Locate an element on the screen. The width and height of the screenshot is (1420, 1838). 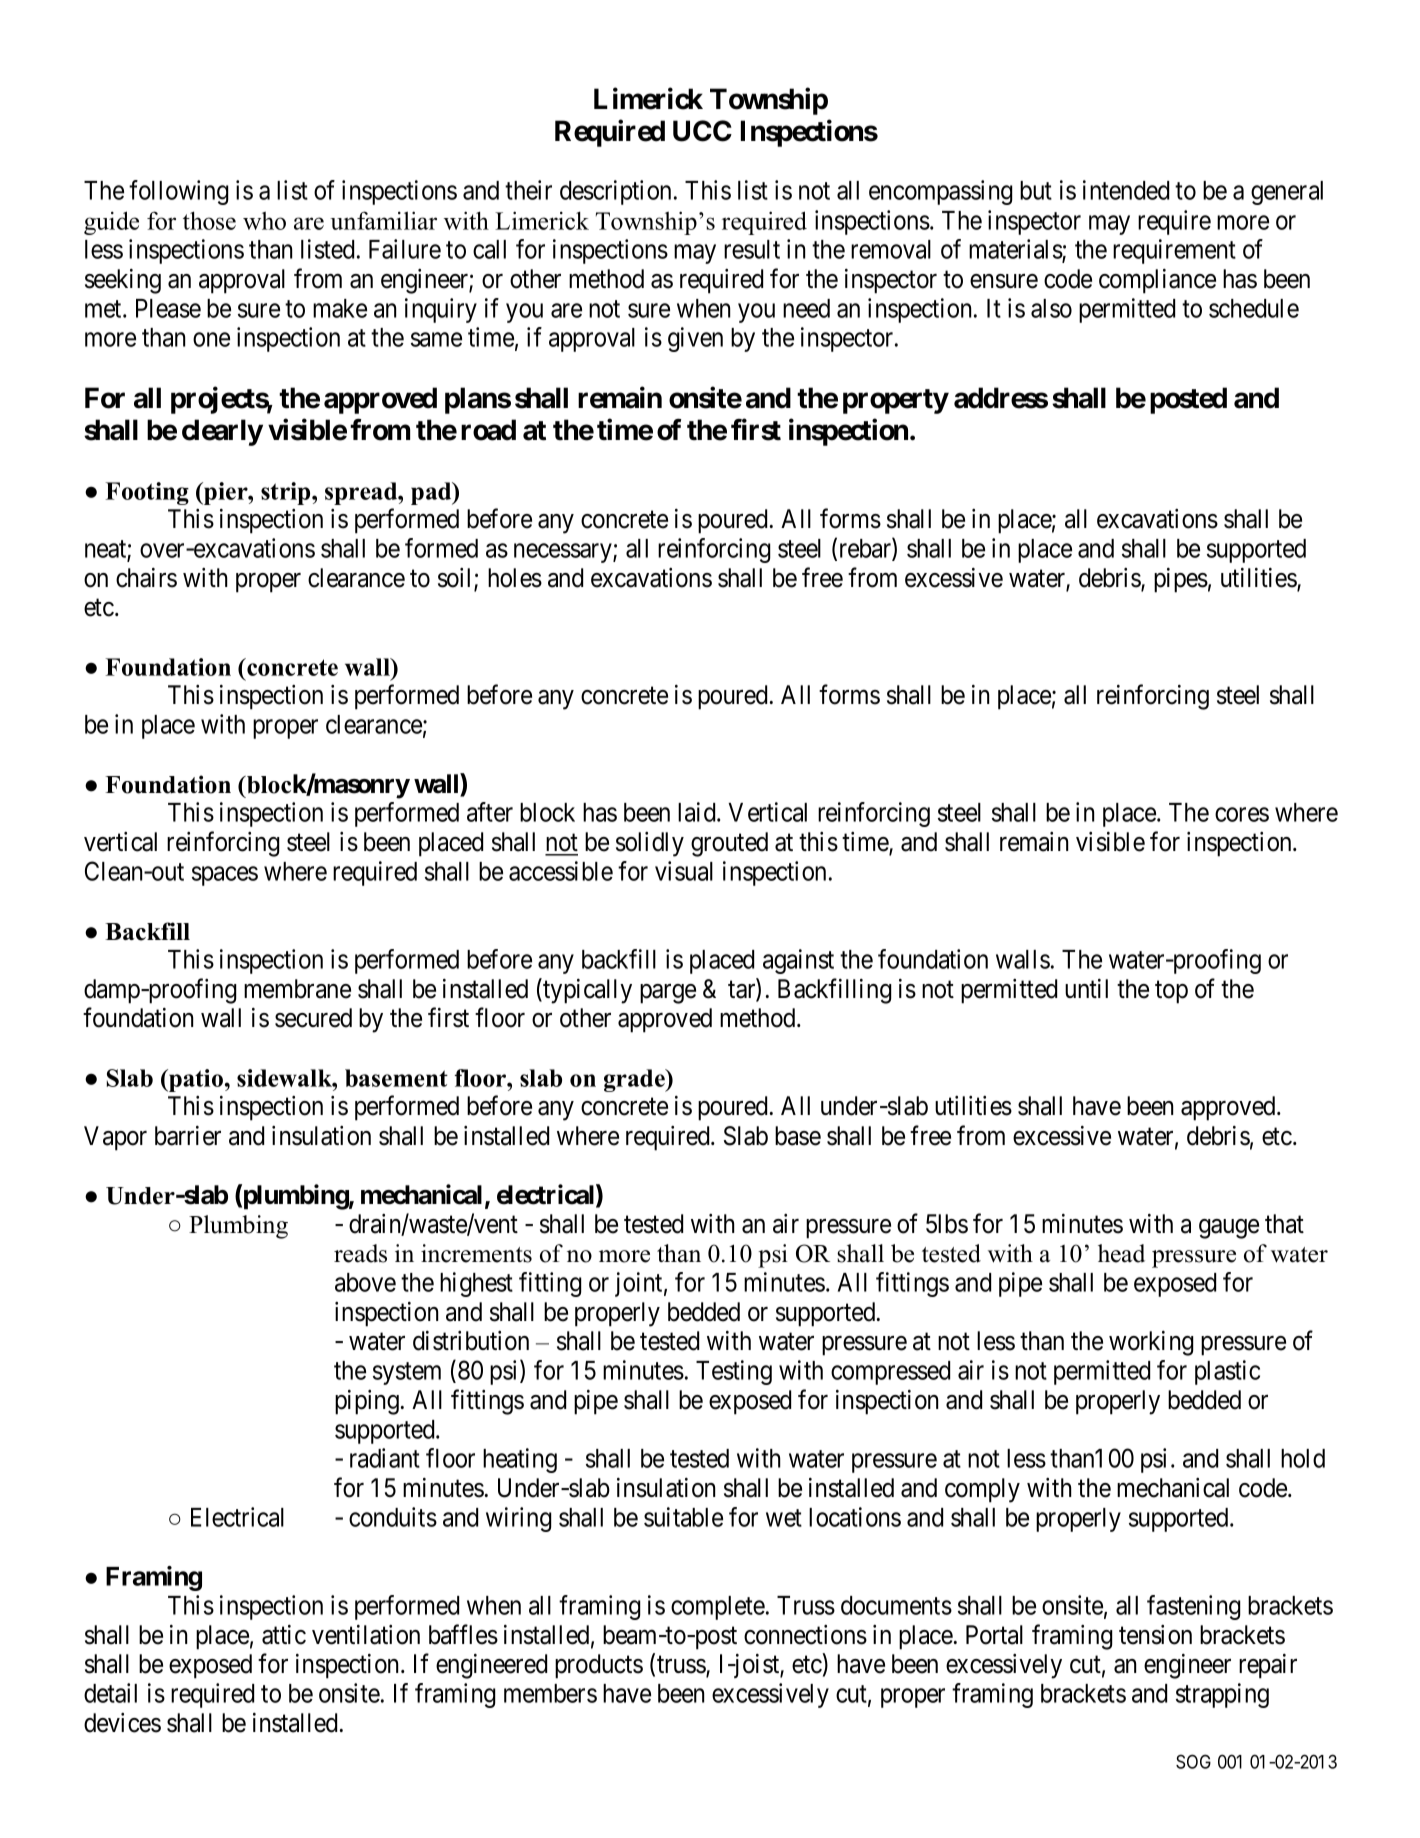
gauge is located at coordinates (1229, 1229).
